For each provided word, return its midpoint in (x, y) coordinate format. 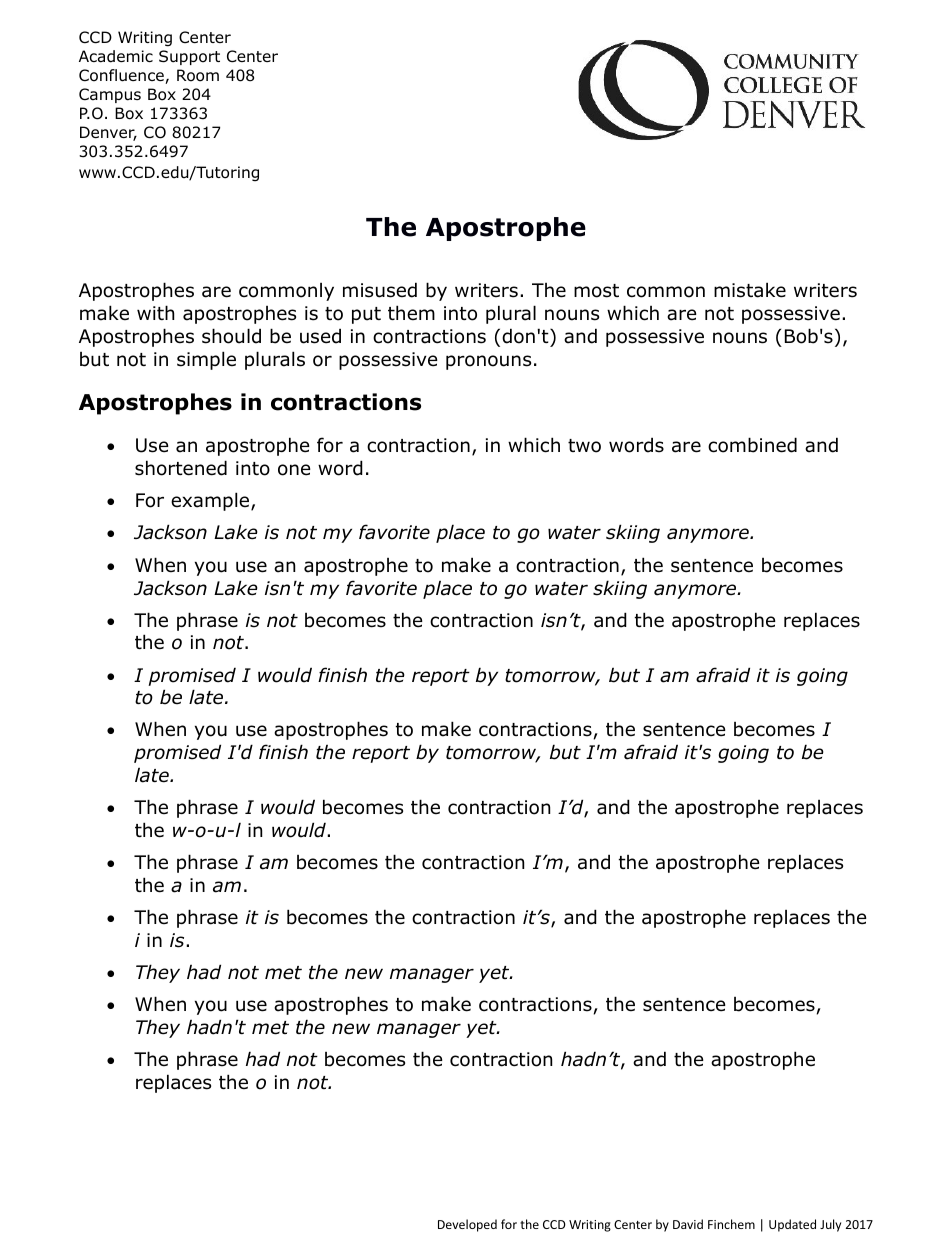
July (830, 1225)
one (294, 470)
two (584, 446)
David (688, 1224)
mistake (750, 290)
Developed (467, 1225)
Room (198, 75)
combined (752, 445)
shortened (181, 468)
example (211, 501)
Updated (792, 1225)
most (596, 291)
